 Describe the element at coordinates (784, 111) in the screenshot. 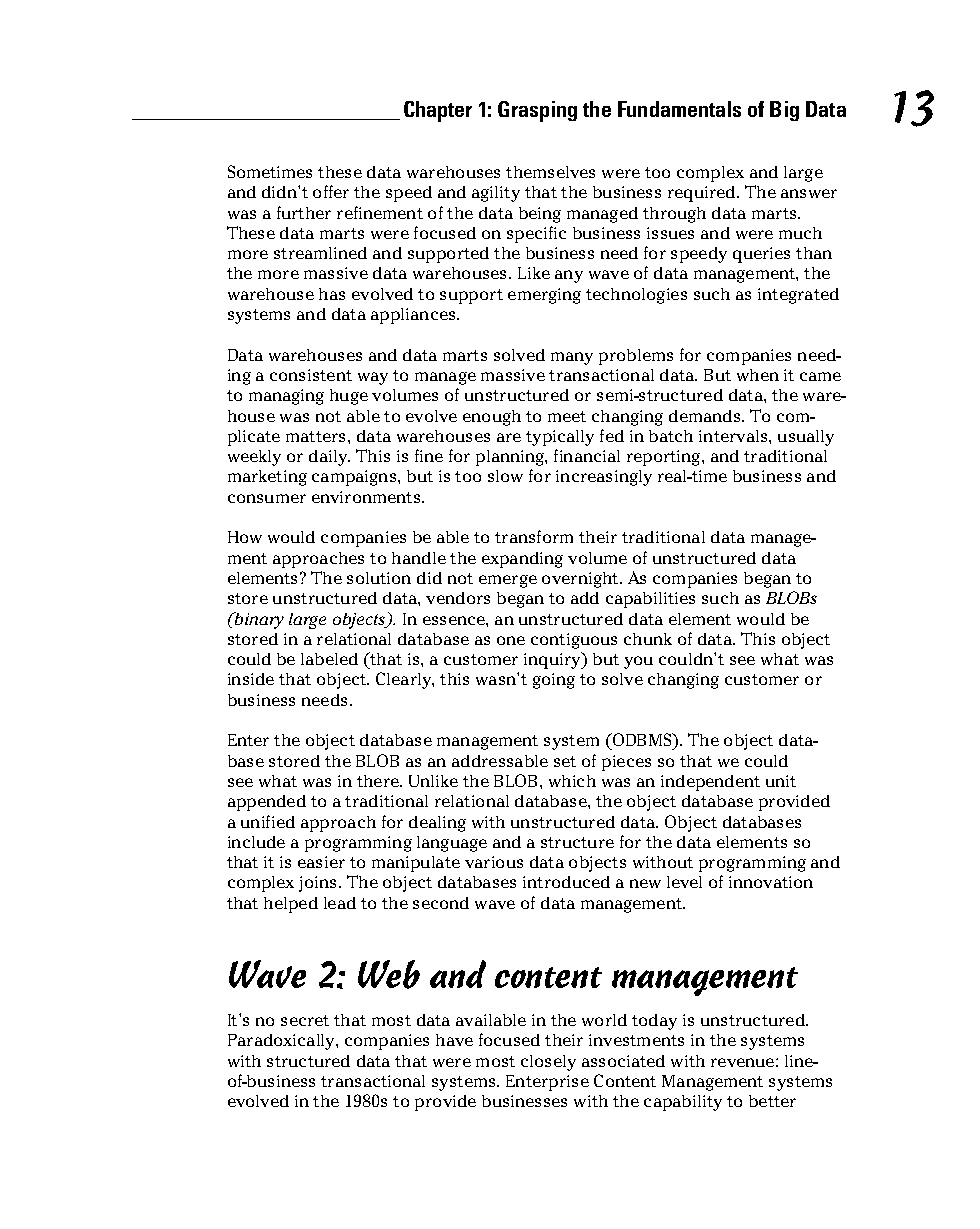

I see `Big` at that location.
